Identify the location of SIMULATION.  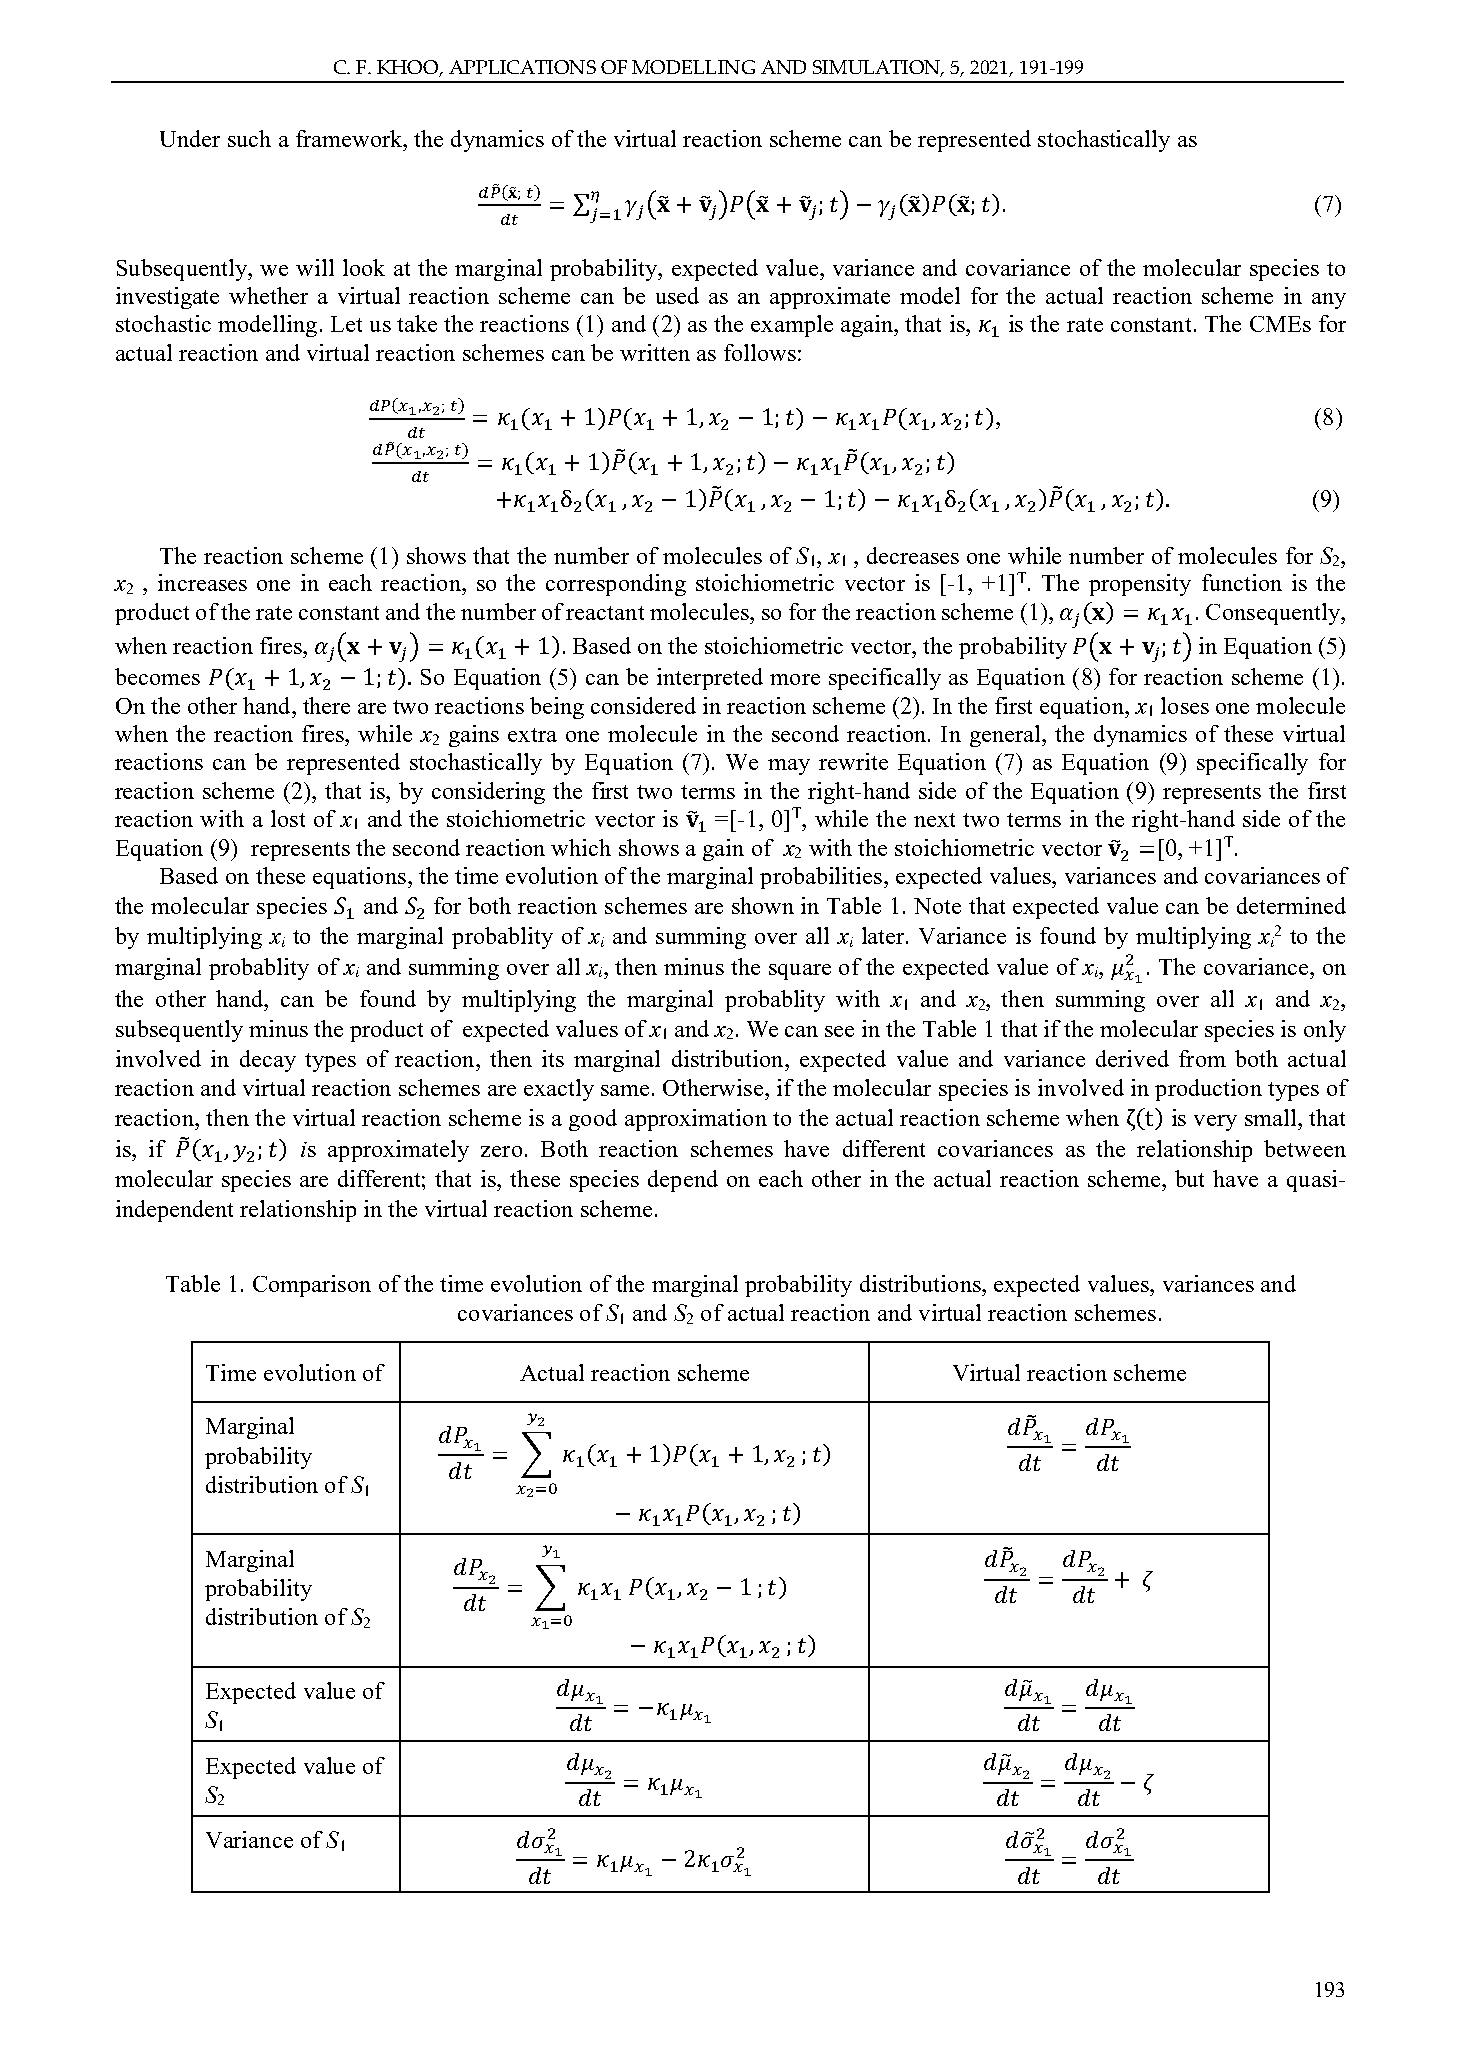
(877, 68).
